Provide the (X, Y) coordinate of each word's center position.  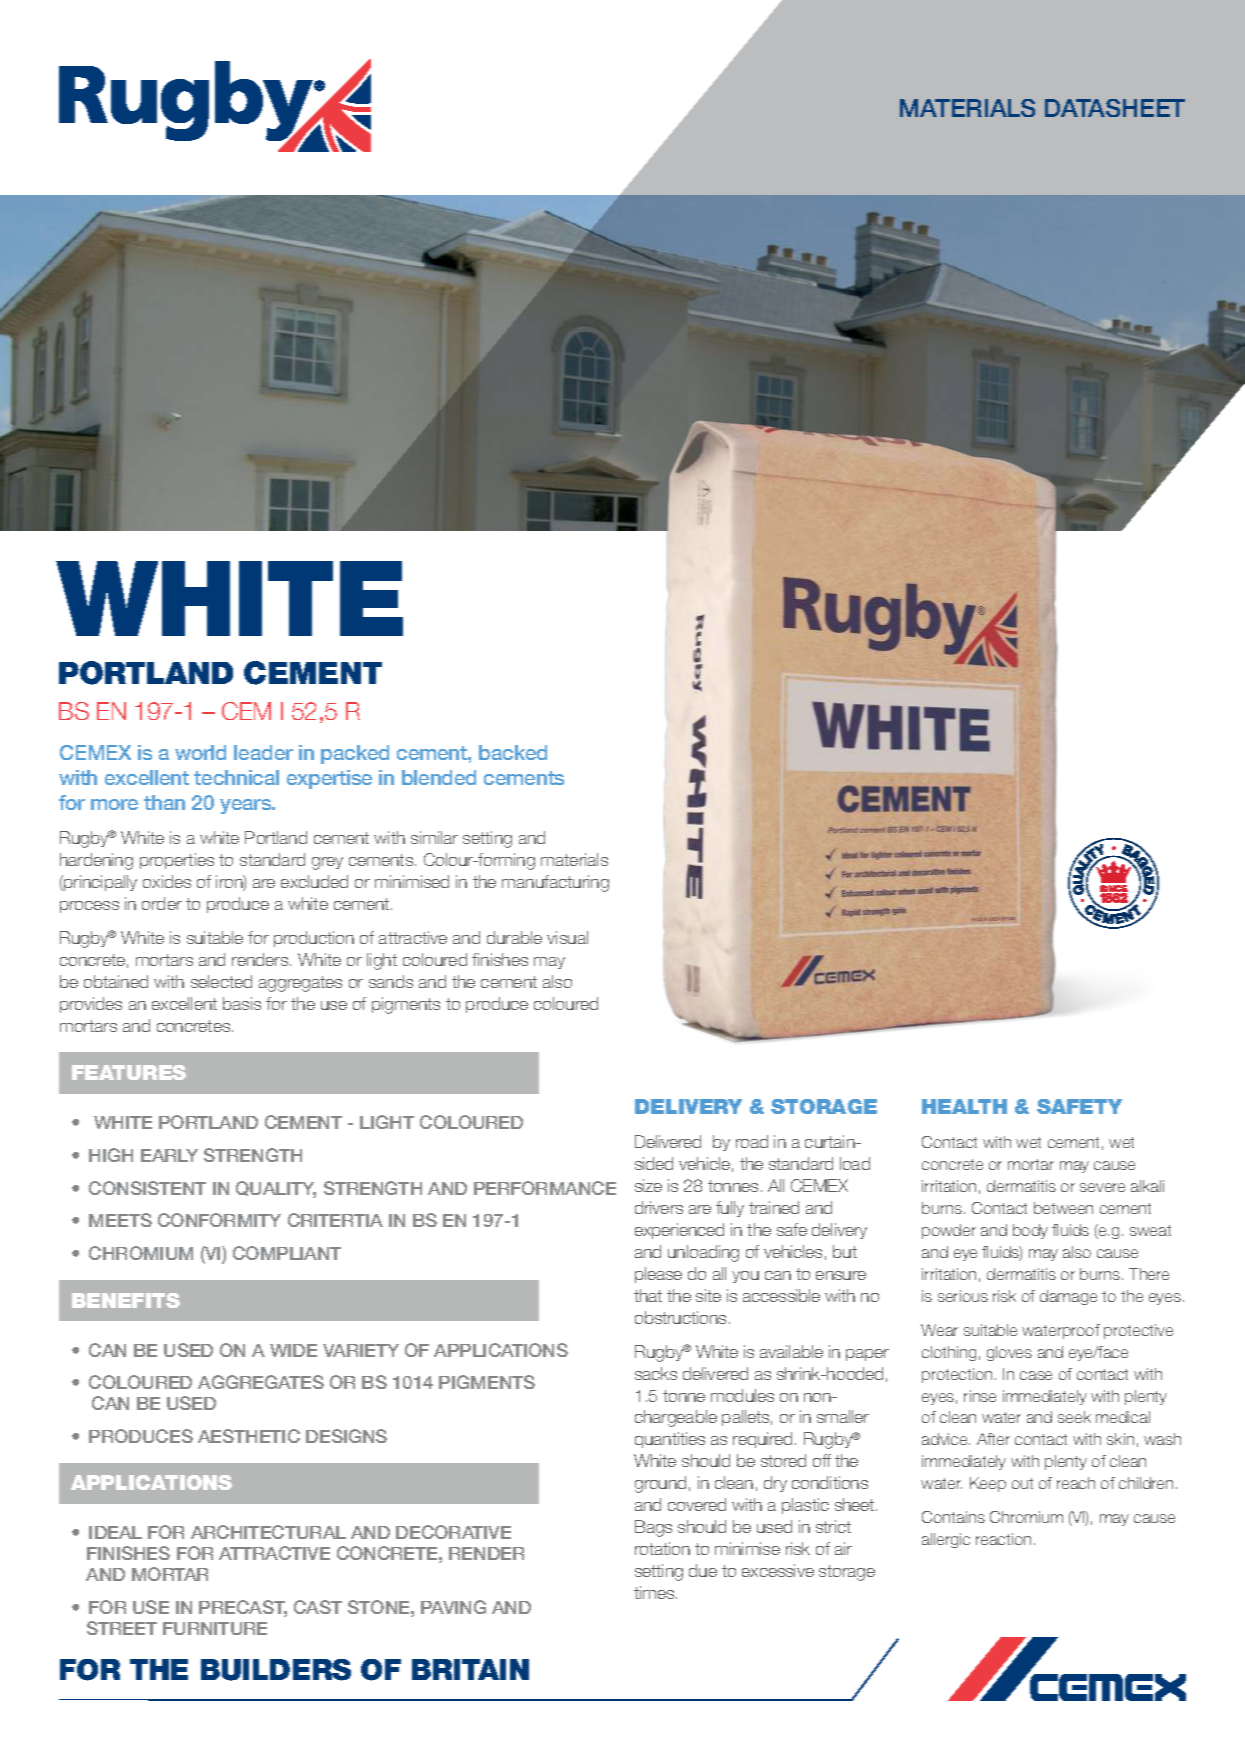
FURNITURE (215, 1628)
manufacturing (555, 883)
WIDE (293, 1350)
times (655, 1592)
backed (513, 752)
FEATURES (129, 1072)
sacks (656, 1373)
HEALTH (964, 1106)
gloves (1009, 1353)
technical (236, 777)
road (752, 1141)
